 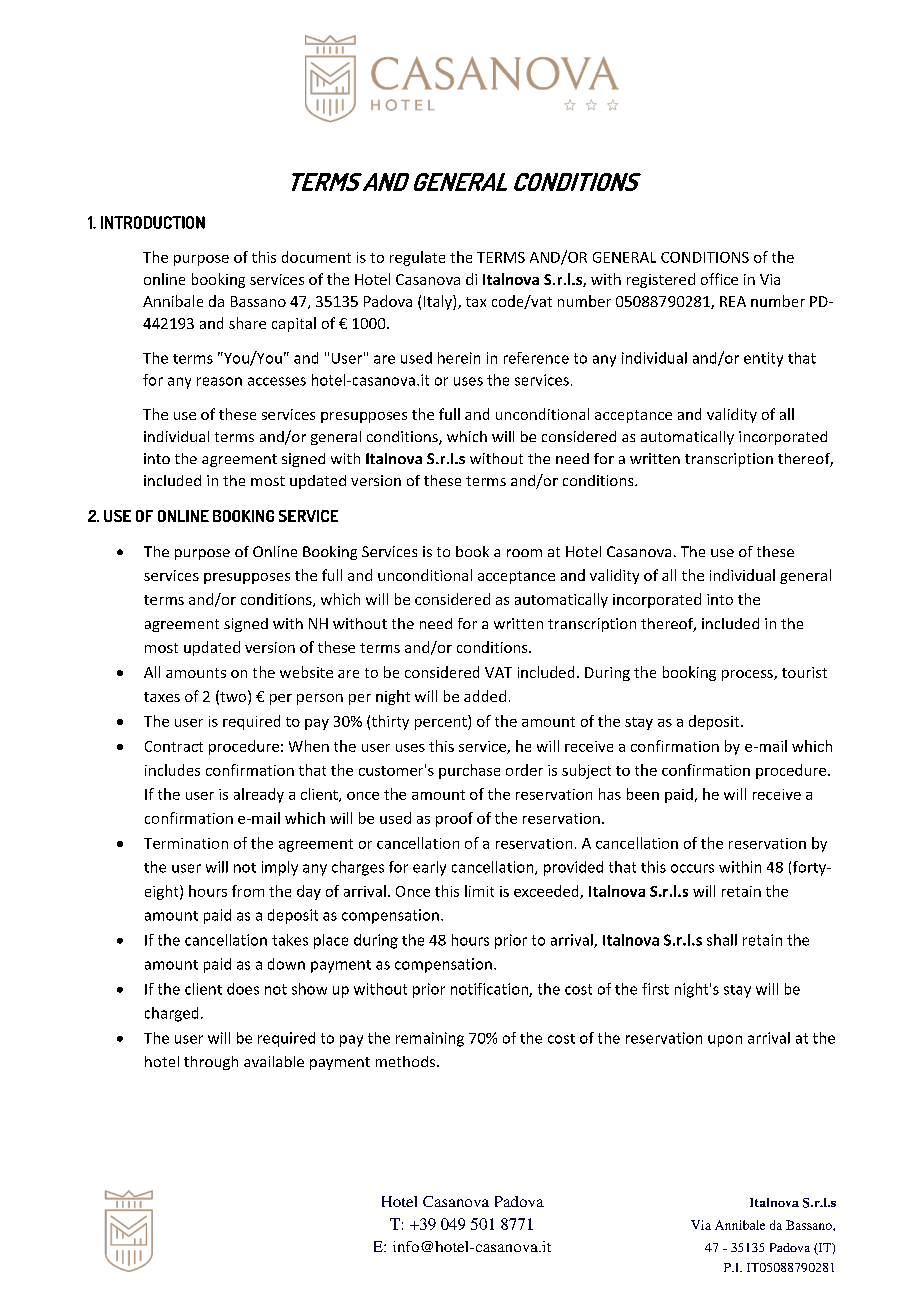 What do you see at coordinates (469, 771) in the screenshot?
I see `purchase` at bounding box center [469, 771].
